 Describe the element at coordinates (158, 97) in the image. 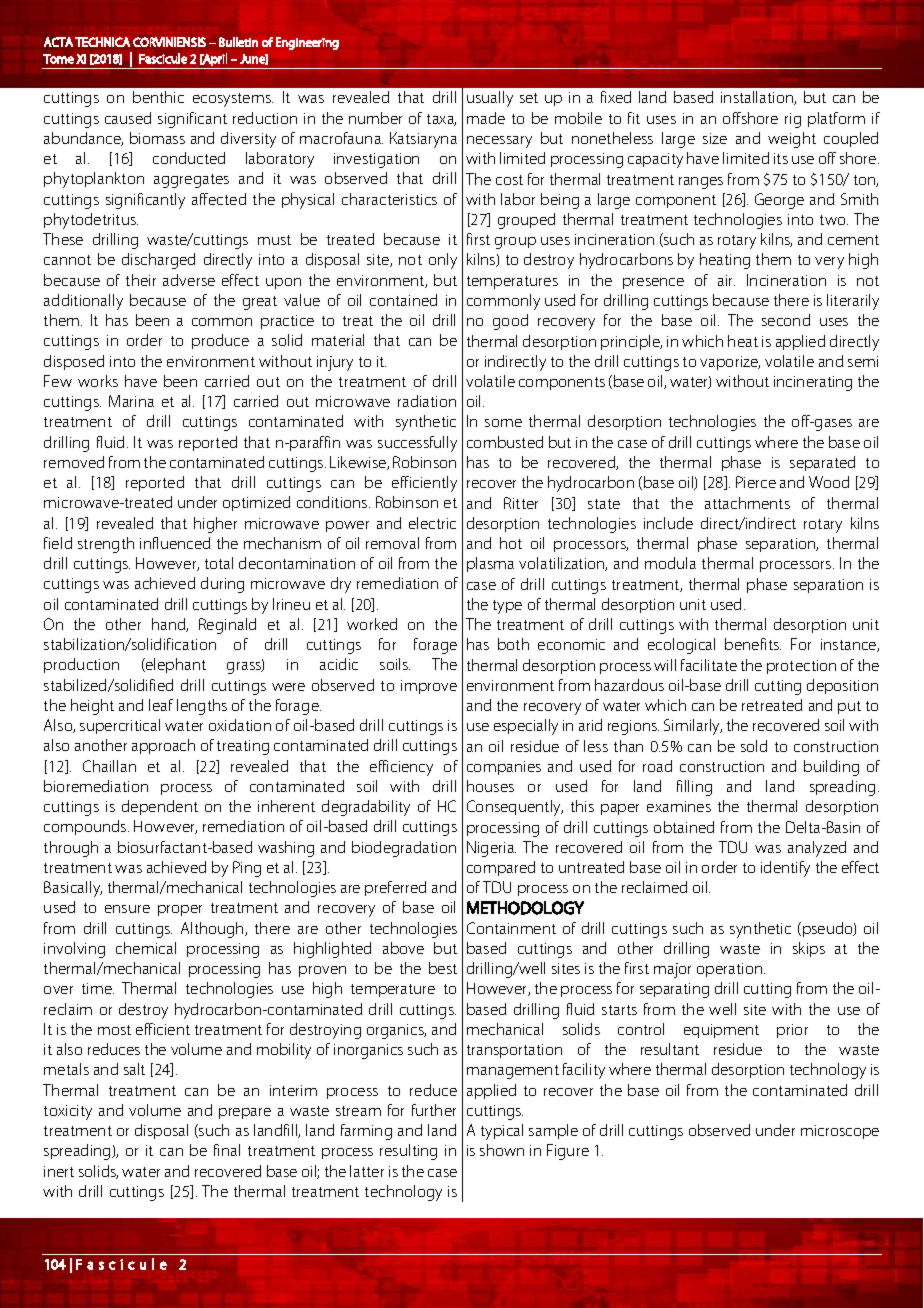

I see `benthic` at that location.
